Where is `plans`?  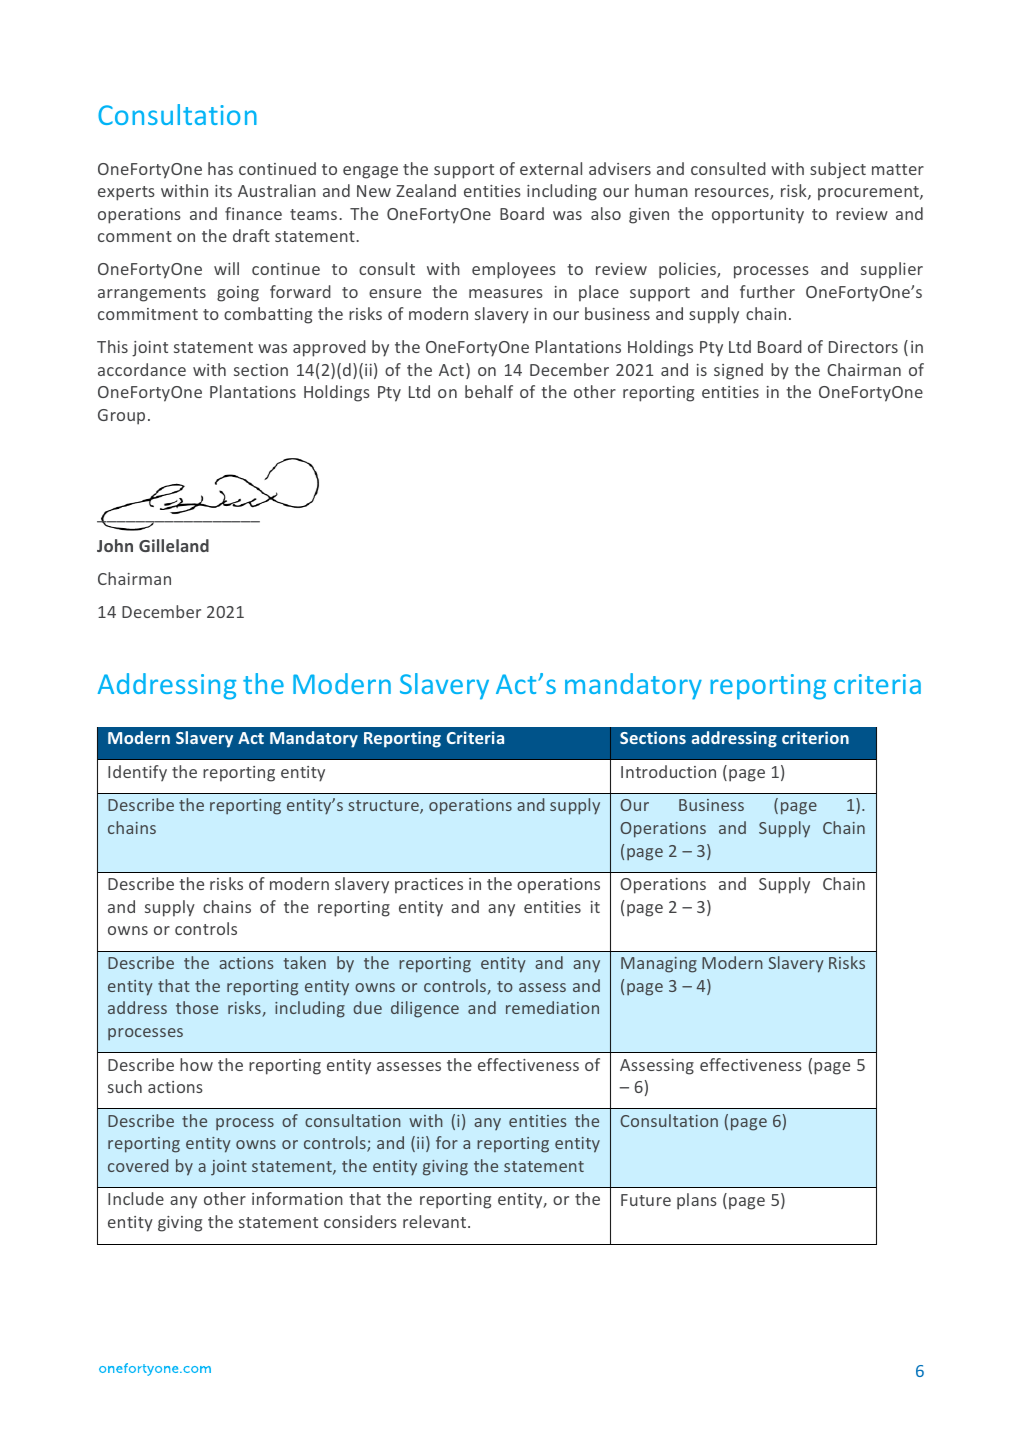
plans is located at coordinates (697, 1201).
